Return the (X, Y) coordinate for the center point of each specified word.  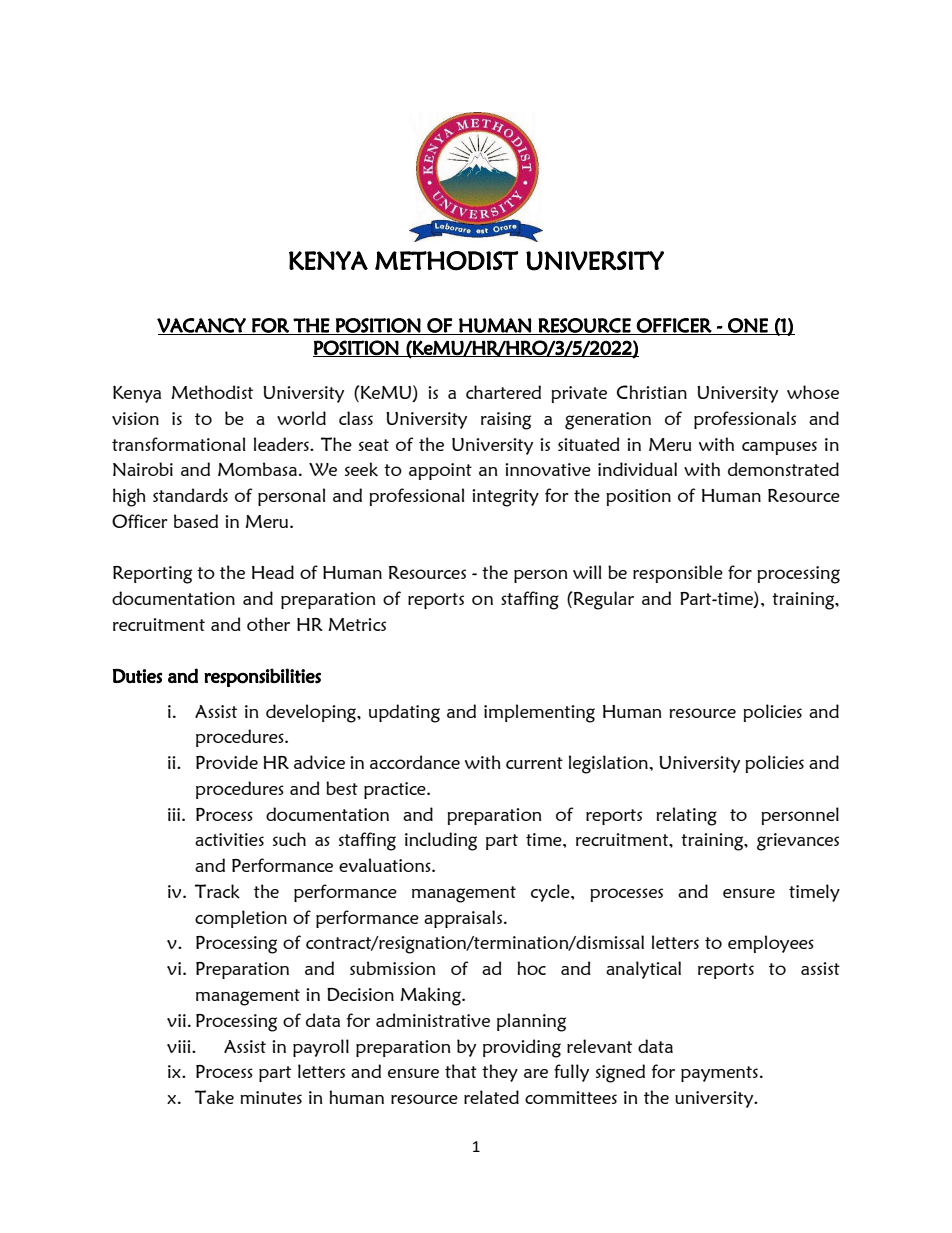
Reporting (152, 575)
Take (214, 1097)
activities (229, 839)
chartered (503, 392)
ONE (748, 326)
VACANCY (202, 326)
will (587, 572)
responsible (678, 574)
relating (686, 816)
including (441, 841)
